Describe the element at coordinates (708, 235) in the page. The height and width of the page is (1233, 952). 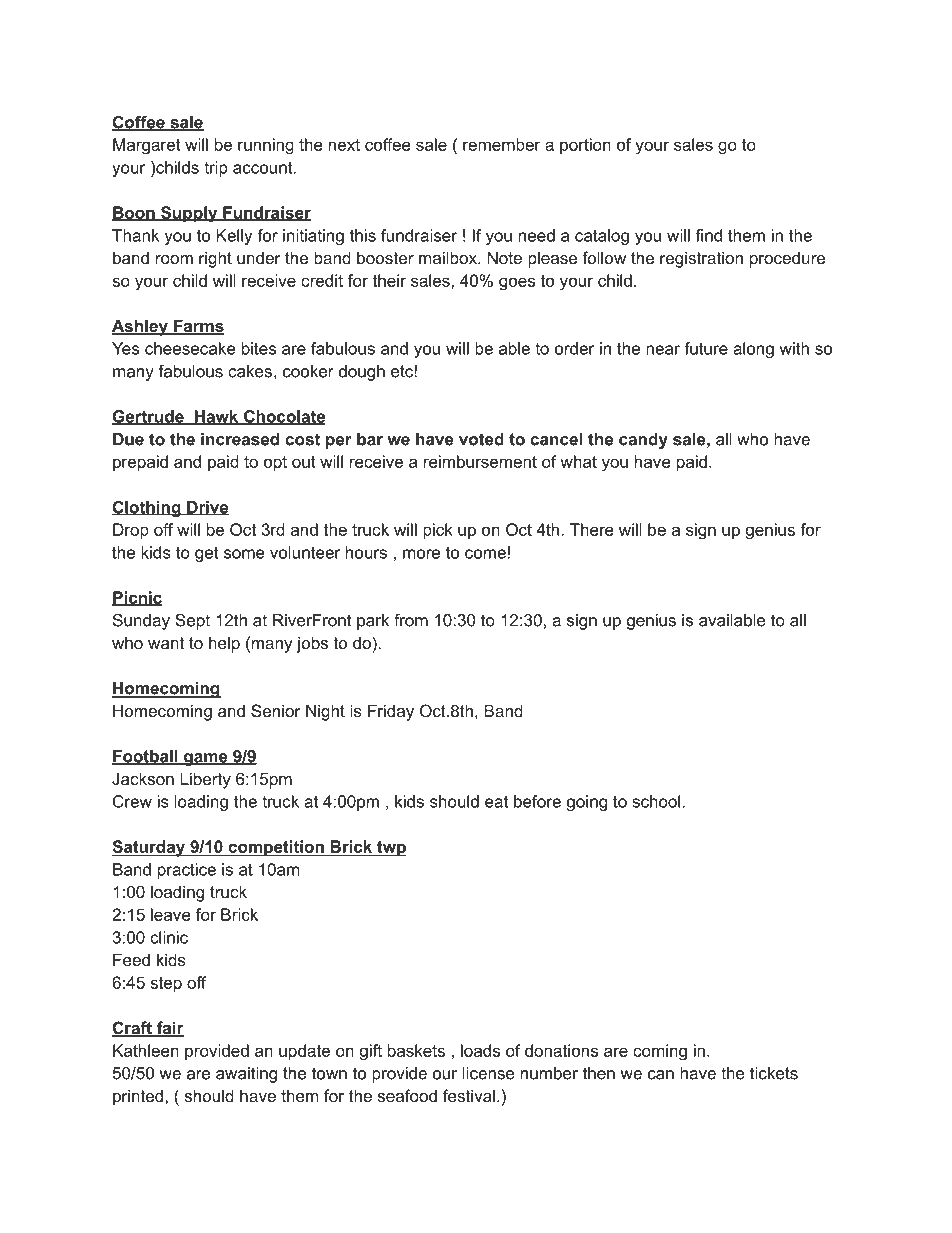
I see `find` at that location.
